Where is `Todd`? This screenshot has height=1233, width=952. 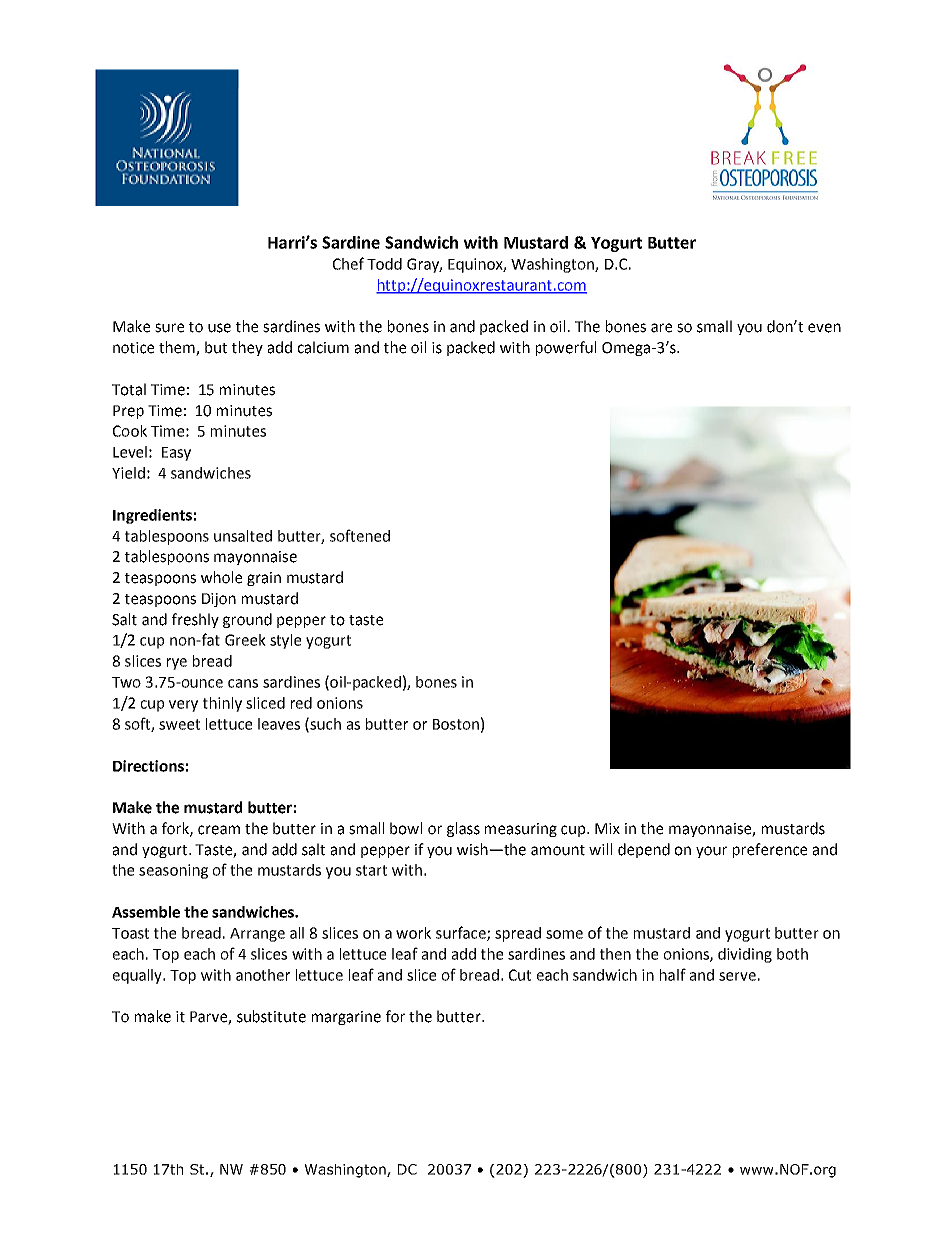
Todd is located at coordinates (384, 264).
